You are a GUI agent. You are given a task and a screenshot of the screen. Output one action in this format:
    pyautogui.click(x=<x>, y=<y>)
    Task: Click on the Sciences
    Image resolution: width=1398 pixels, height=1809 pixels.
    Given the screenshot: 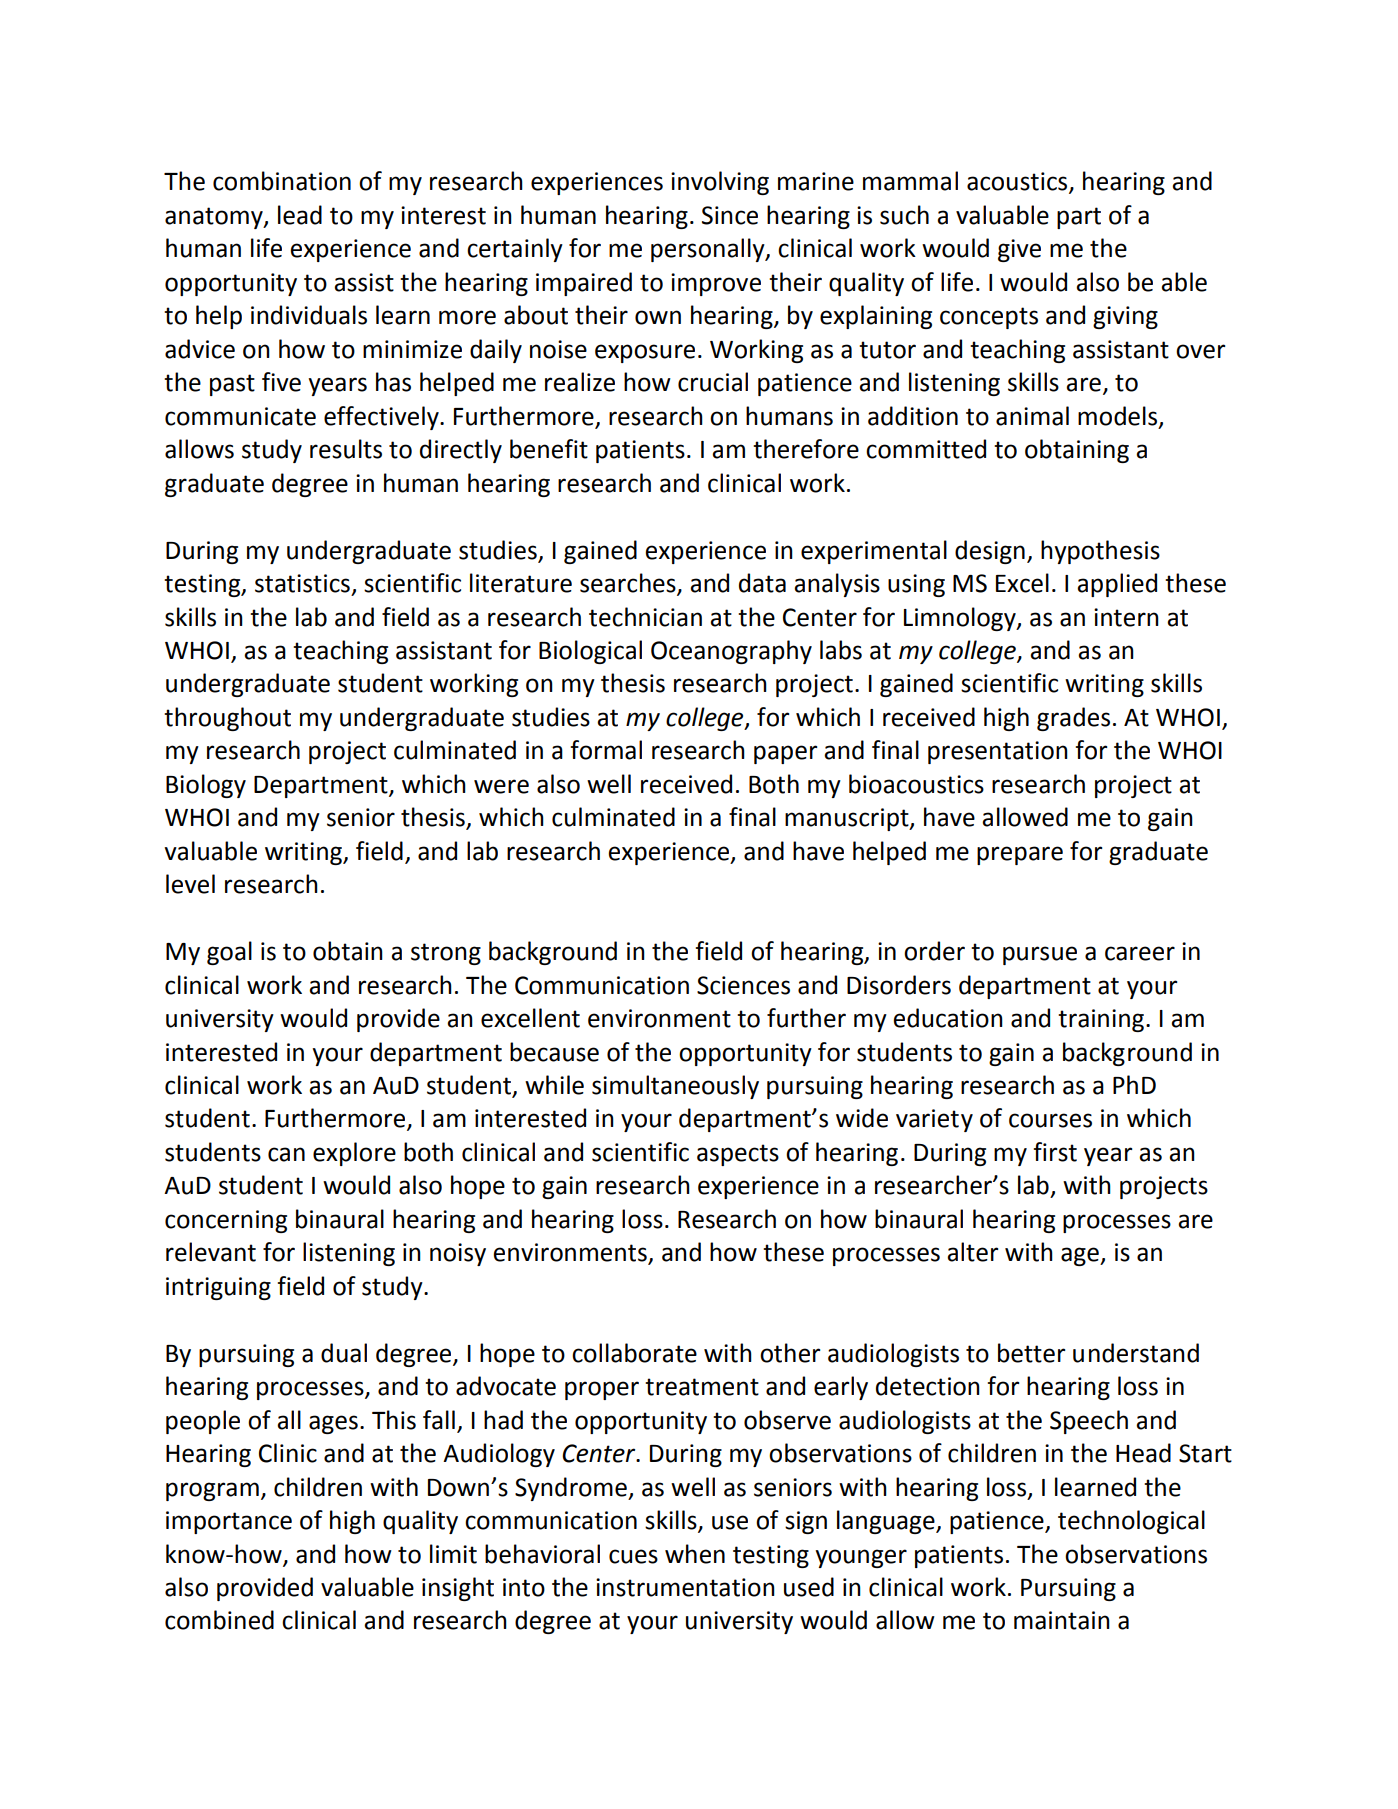 What is the action you would take?
    pyautogui.click(x=743, y=985)
